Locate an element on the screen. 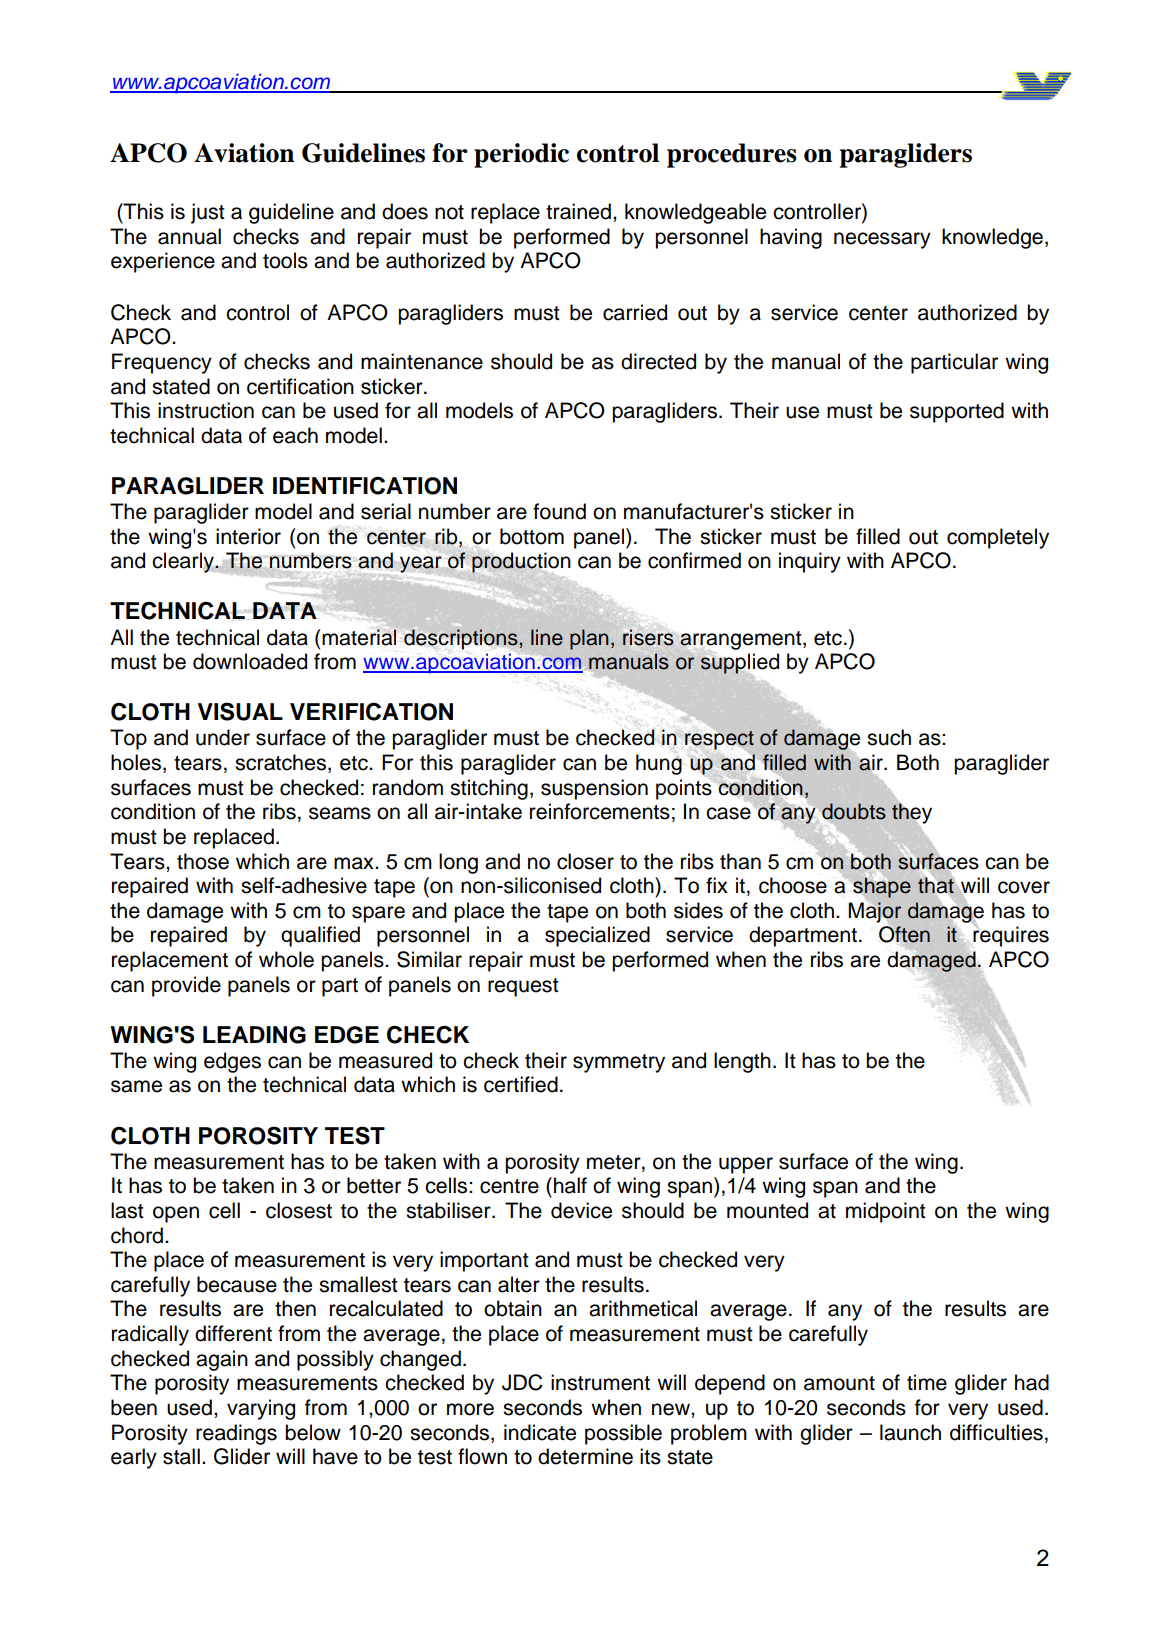 The height and width of the screenshot is (1640, 1160). scratches is located at coordinates (282, 763).
